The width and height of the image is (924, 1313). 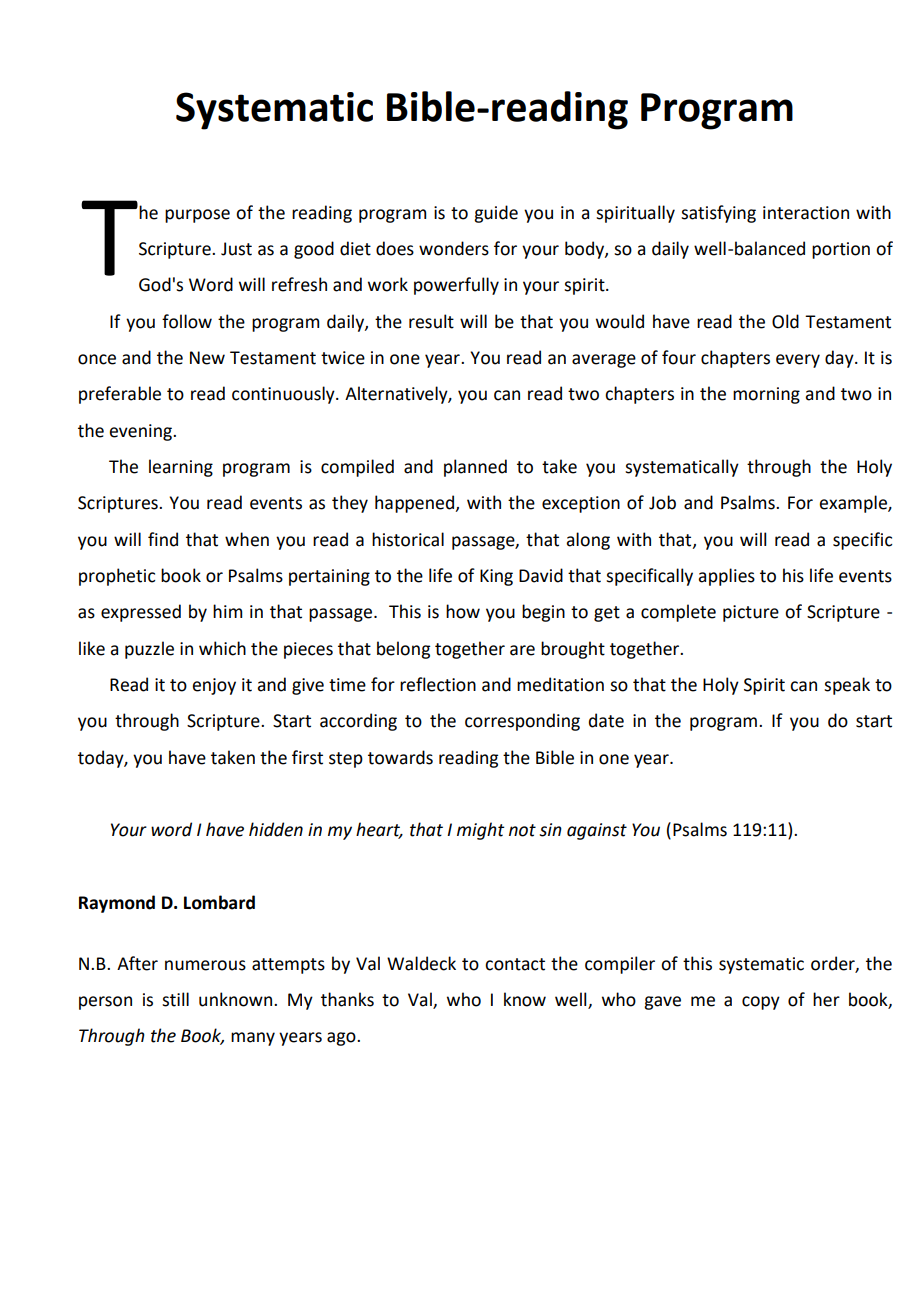 What do you see at coordinates (463, 611) in the image?
I see `how` at bounding box center [463, 611].
